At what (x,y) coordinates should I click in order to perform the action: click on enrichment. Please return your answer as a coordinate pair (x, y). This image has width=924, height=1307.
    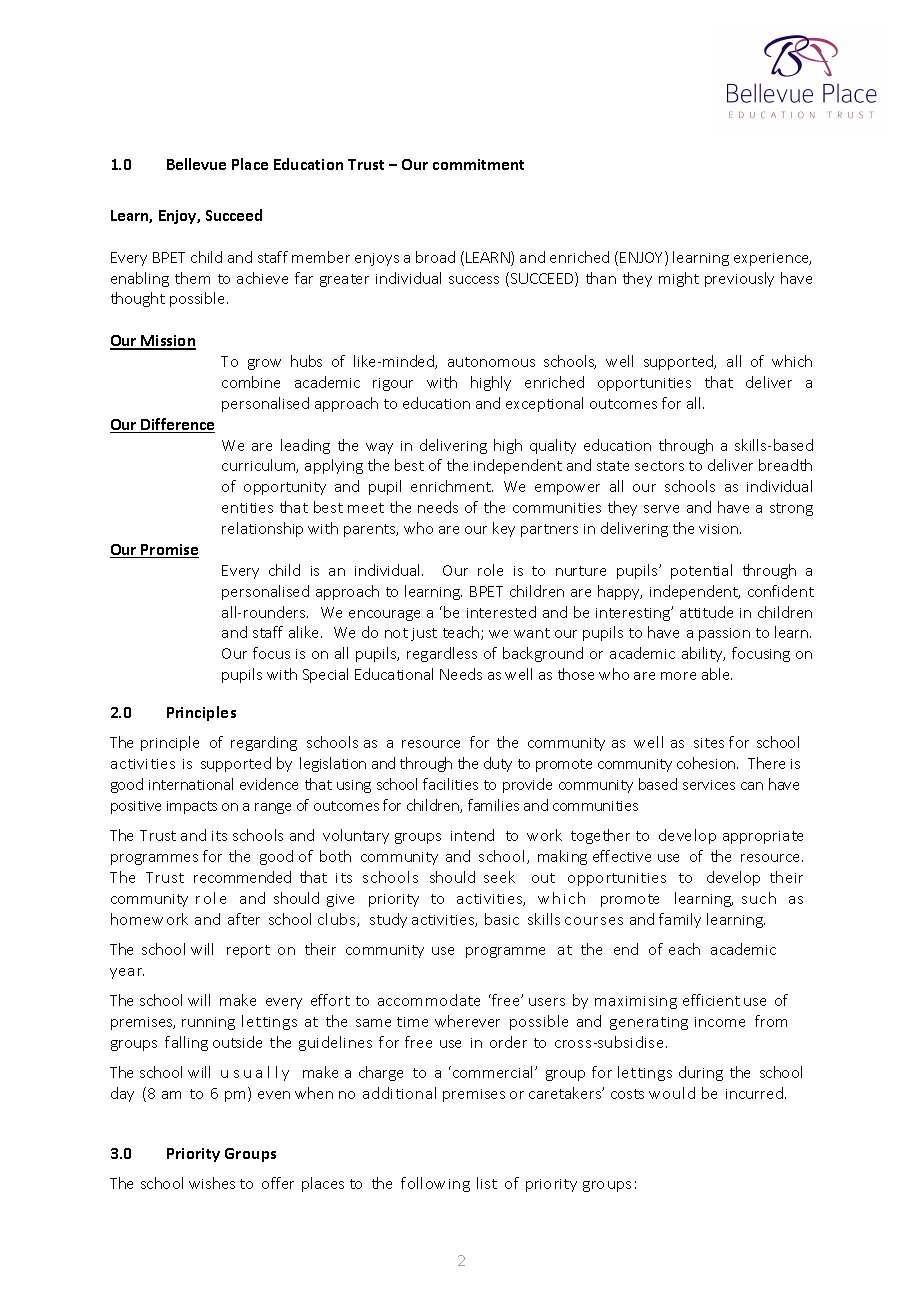
    Looking at the image, I should click on (452, 486).
